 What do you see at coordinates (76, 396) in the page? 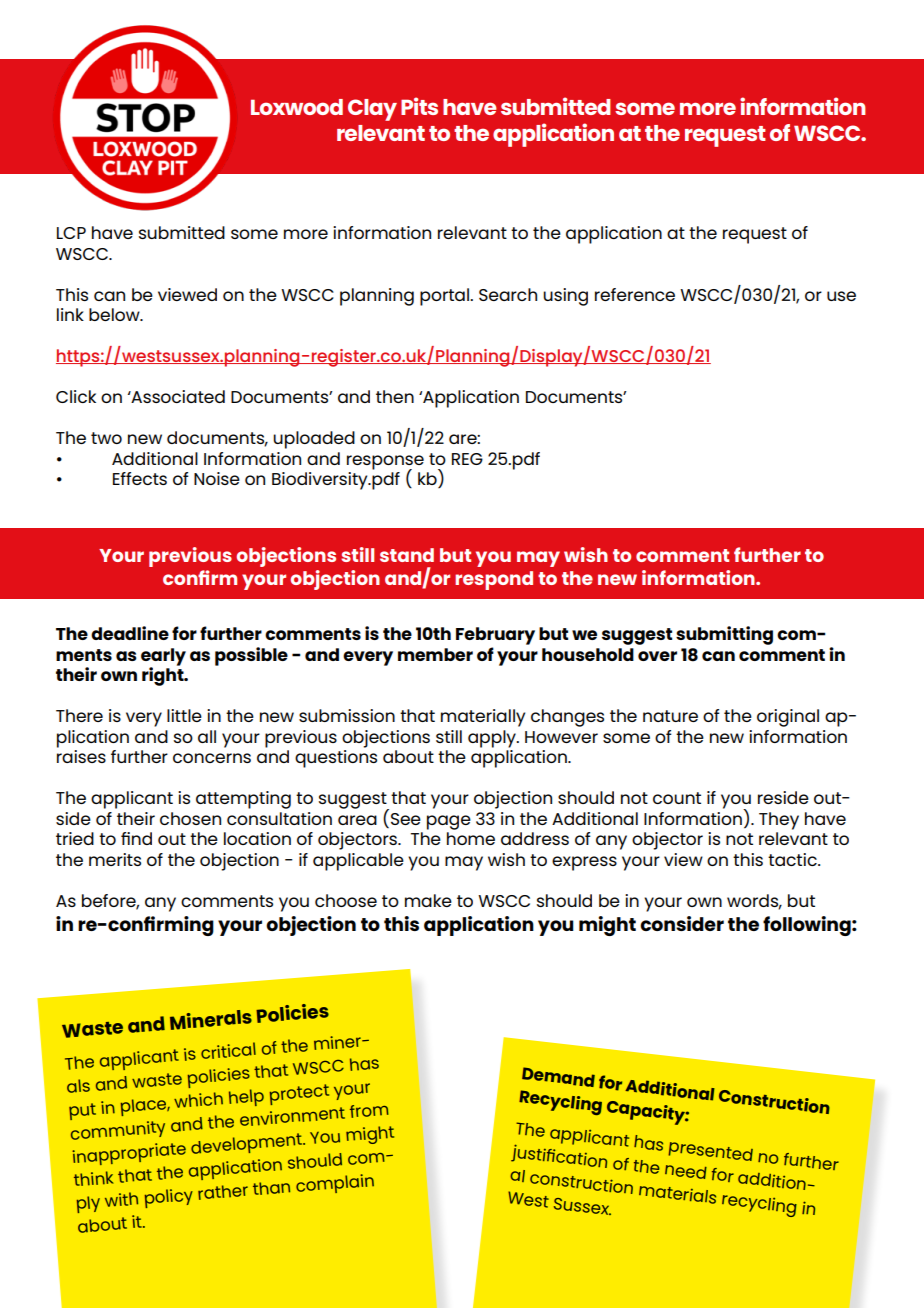
I see `Click` at bounding box center [76, 396].
